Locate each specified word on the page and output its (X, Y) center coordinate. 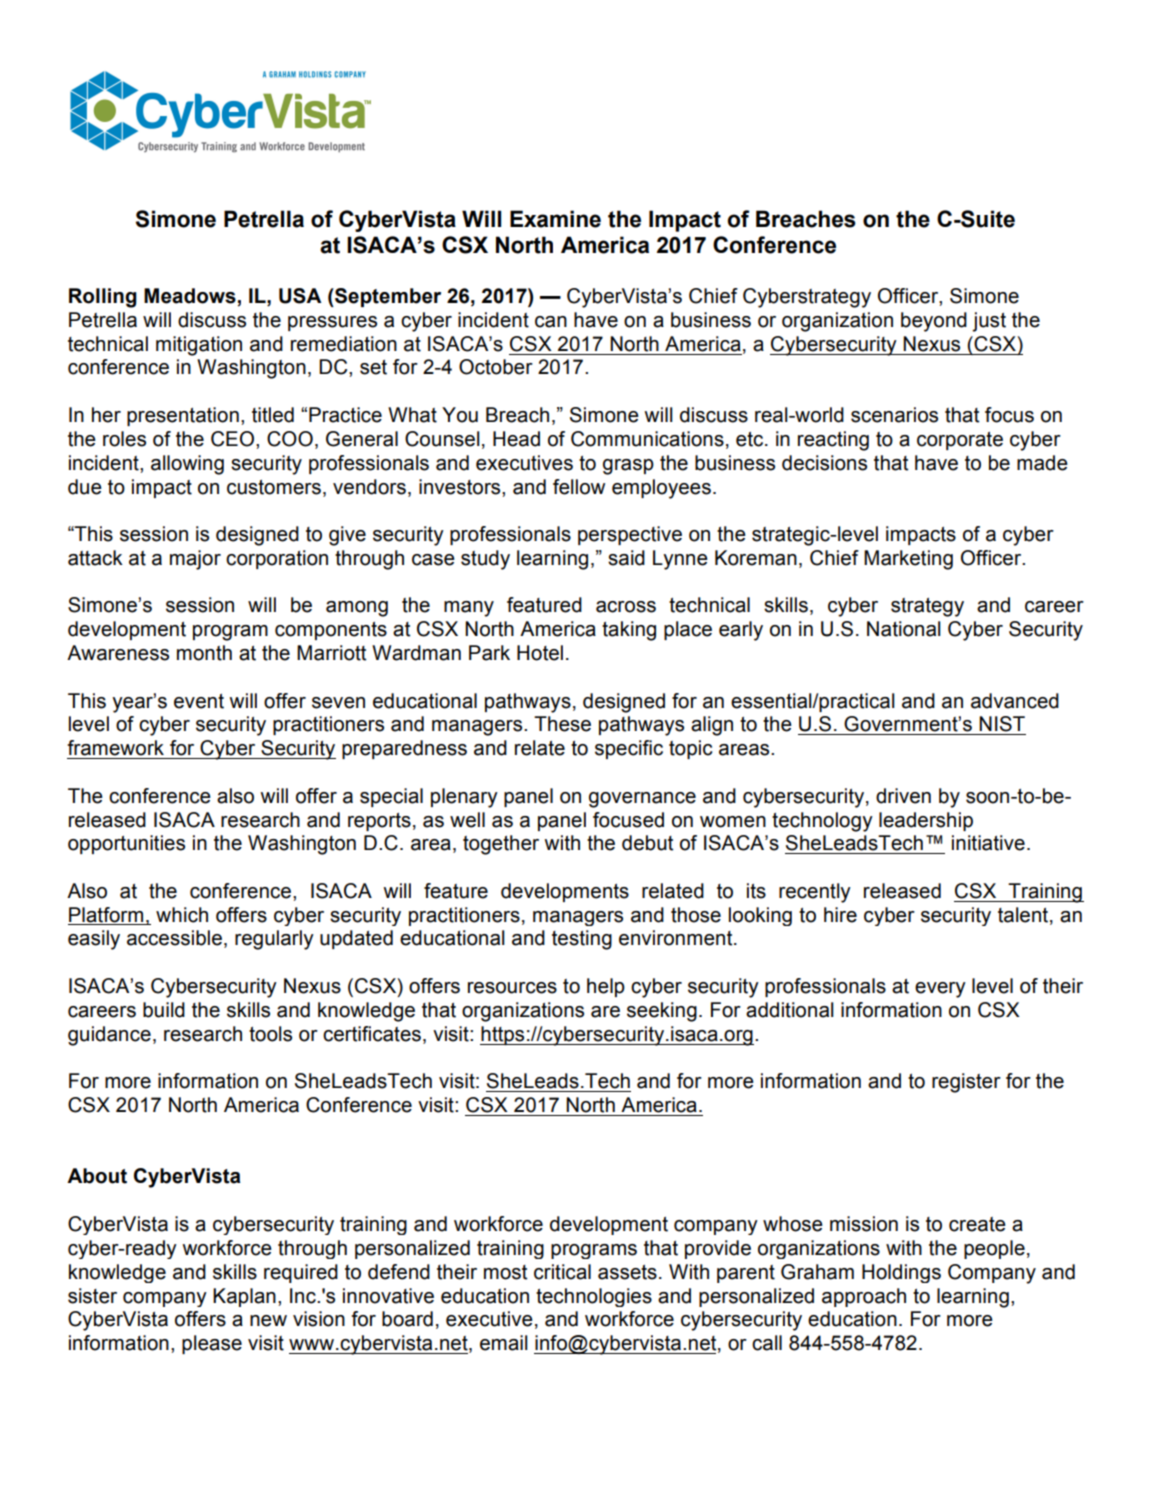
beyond (934, 322)
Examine (555, 219)
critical (562, 1272)
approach (864, 1297)
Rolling (103, 298)
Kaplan (244, 1297)
